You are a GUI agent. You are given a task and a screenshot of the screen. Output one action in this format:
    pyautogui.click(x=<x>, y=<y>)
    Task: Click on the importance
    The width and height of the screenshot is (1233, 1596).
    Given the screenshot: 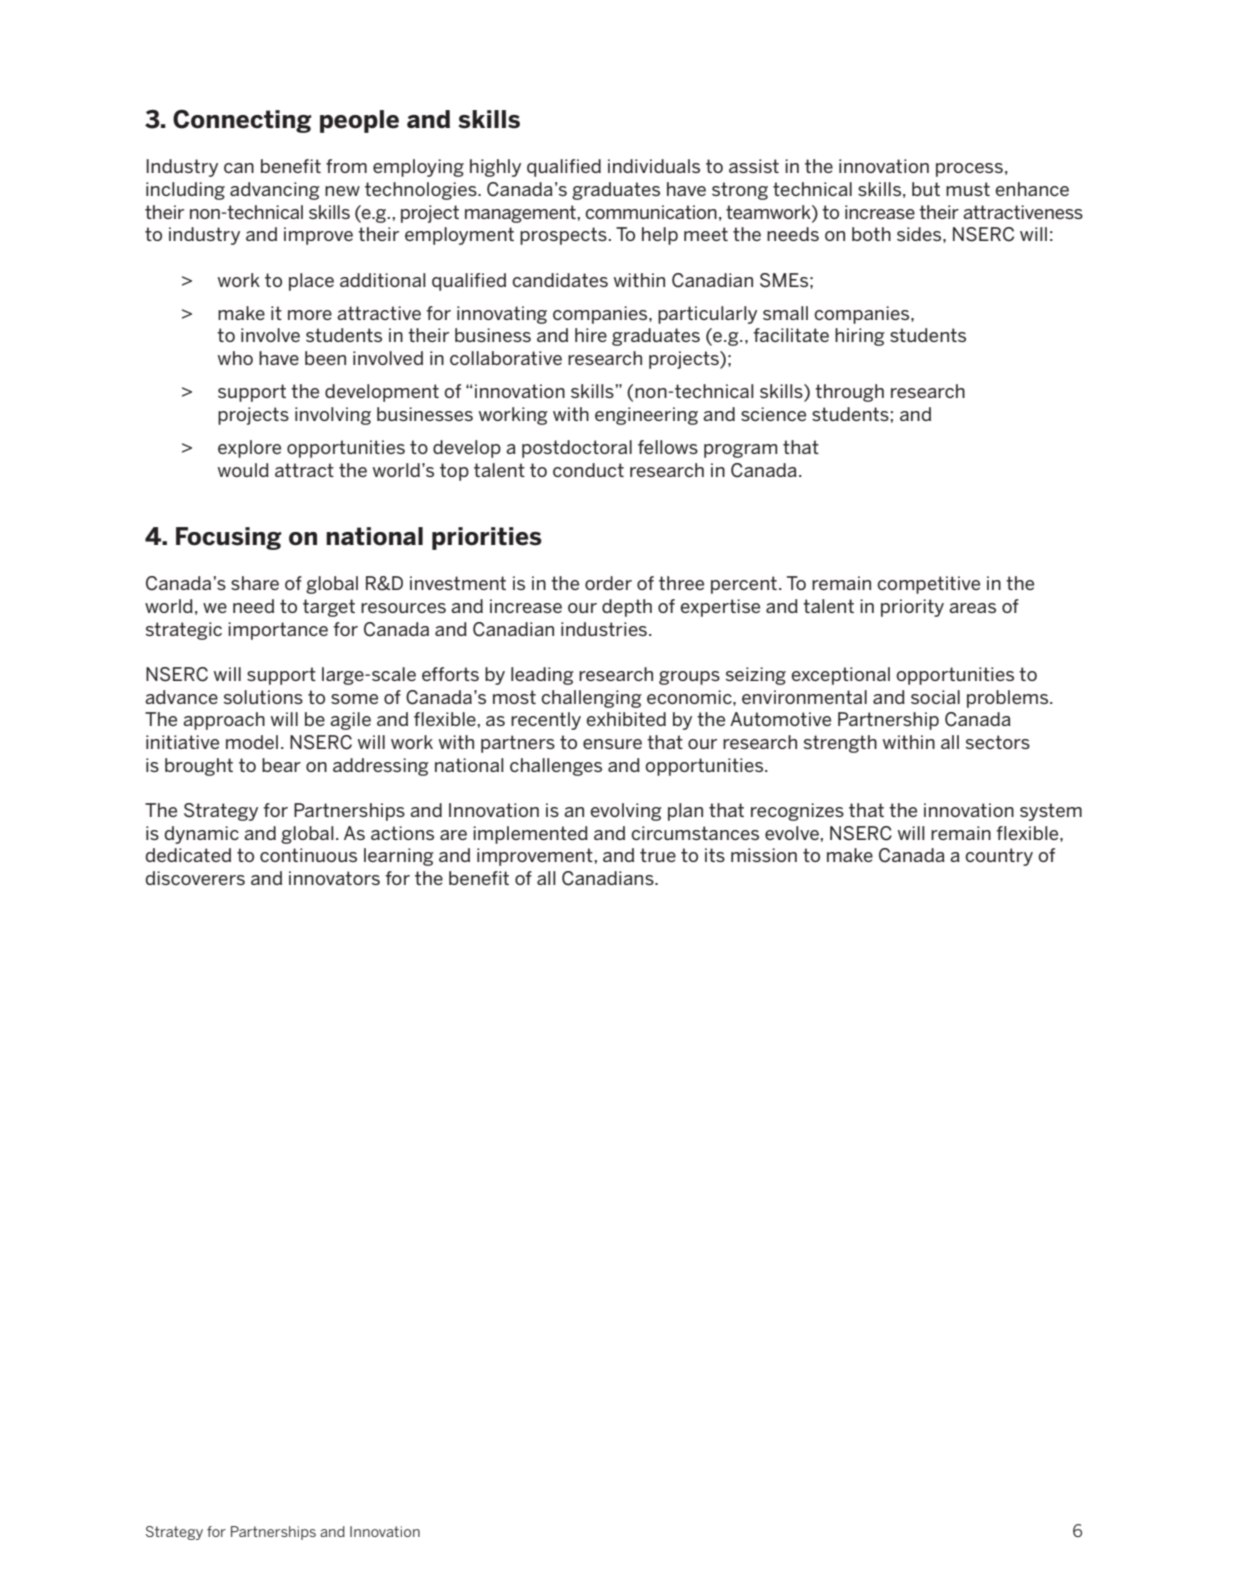 What is the action you would take?
    pyautogui.click(x=278, y=631)
